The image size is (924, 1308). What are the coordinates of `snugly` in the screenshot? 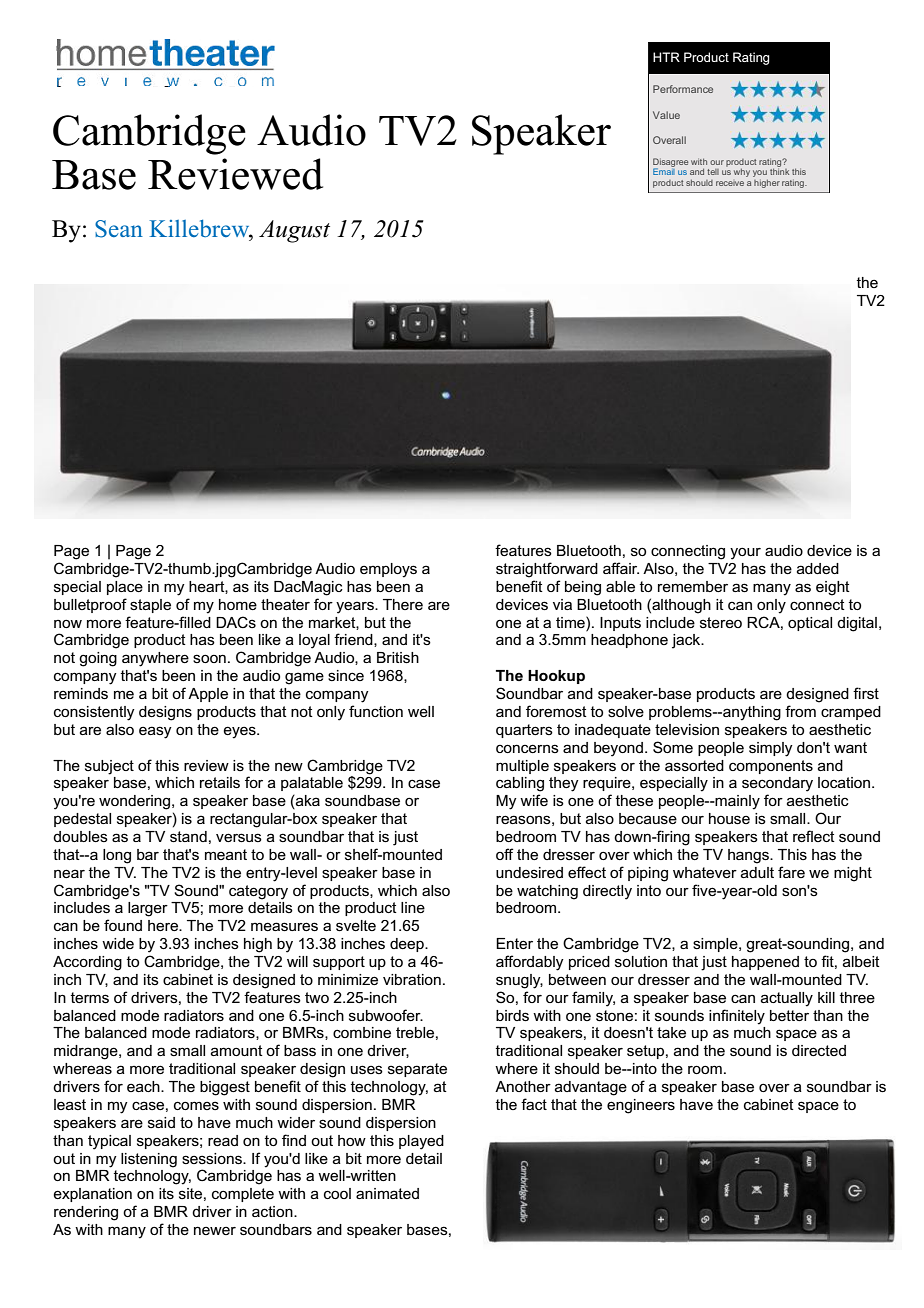 It's located at (519, 981).
